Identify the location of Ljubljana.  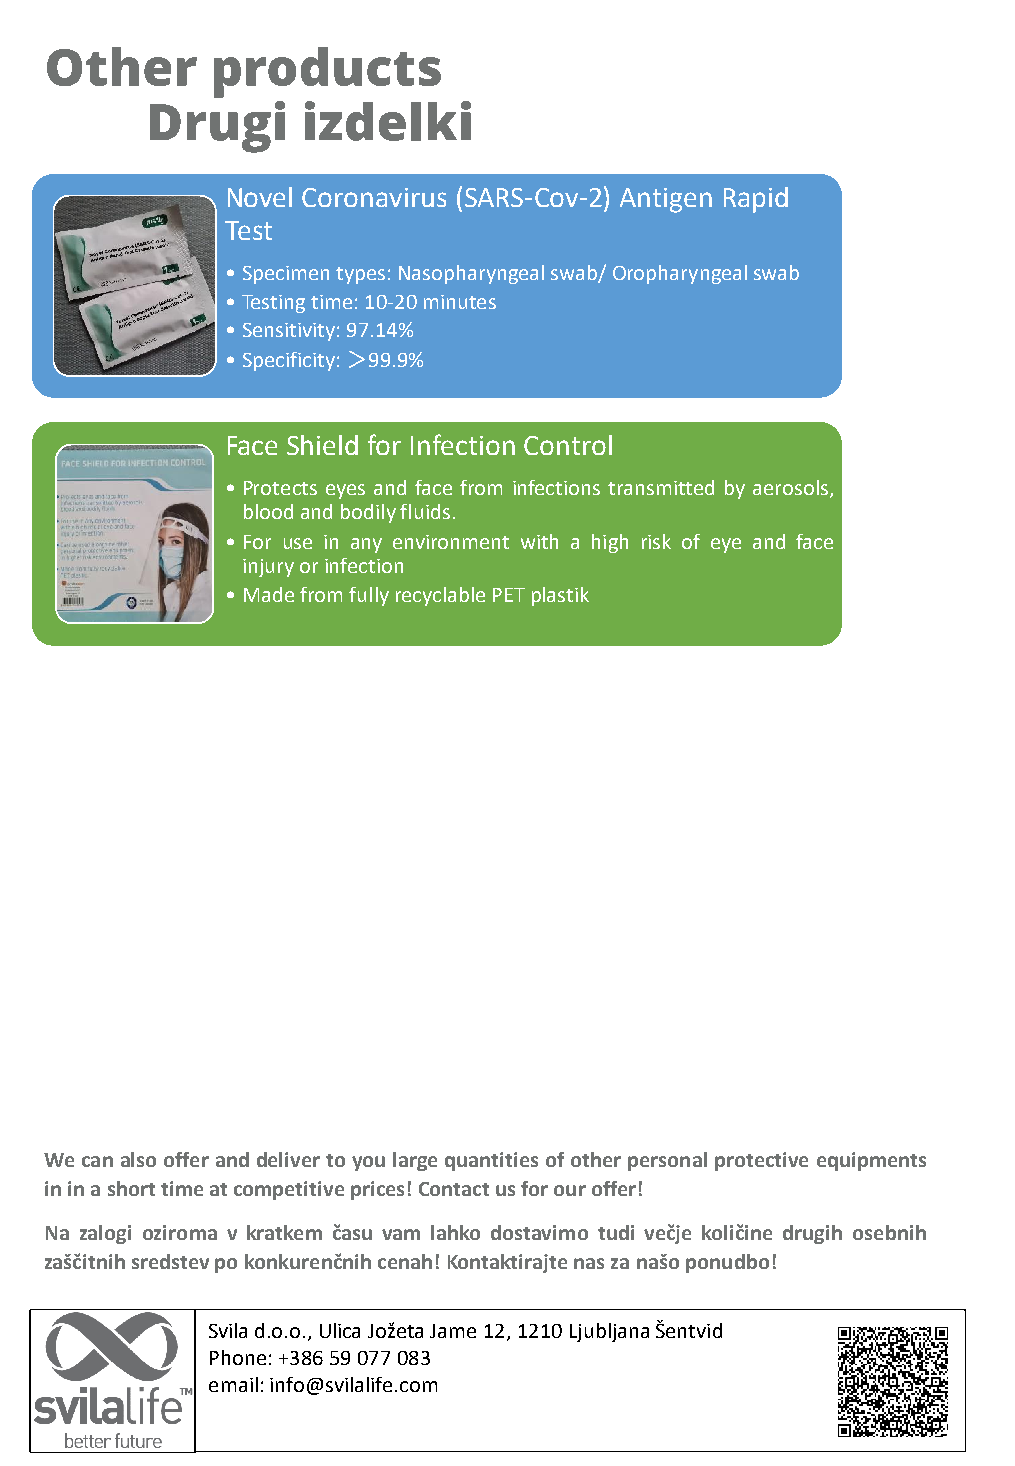
(609, 1332).
